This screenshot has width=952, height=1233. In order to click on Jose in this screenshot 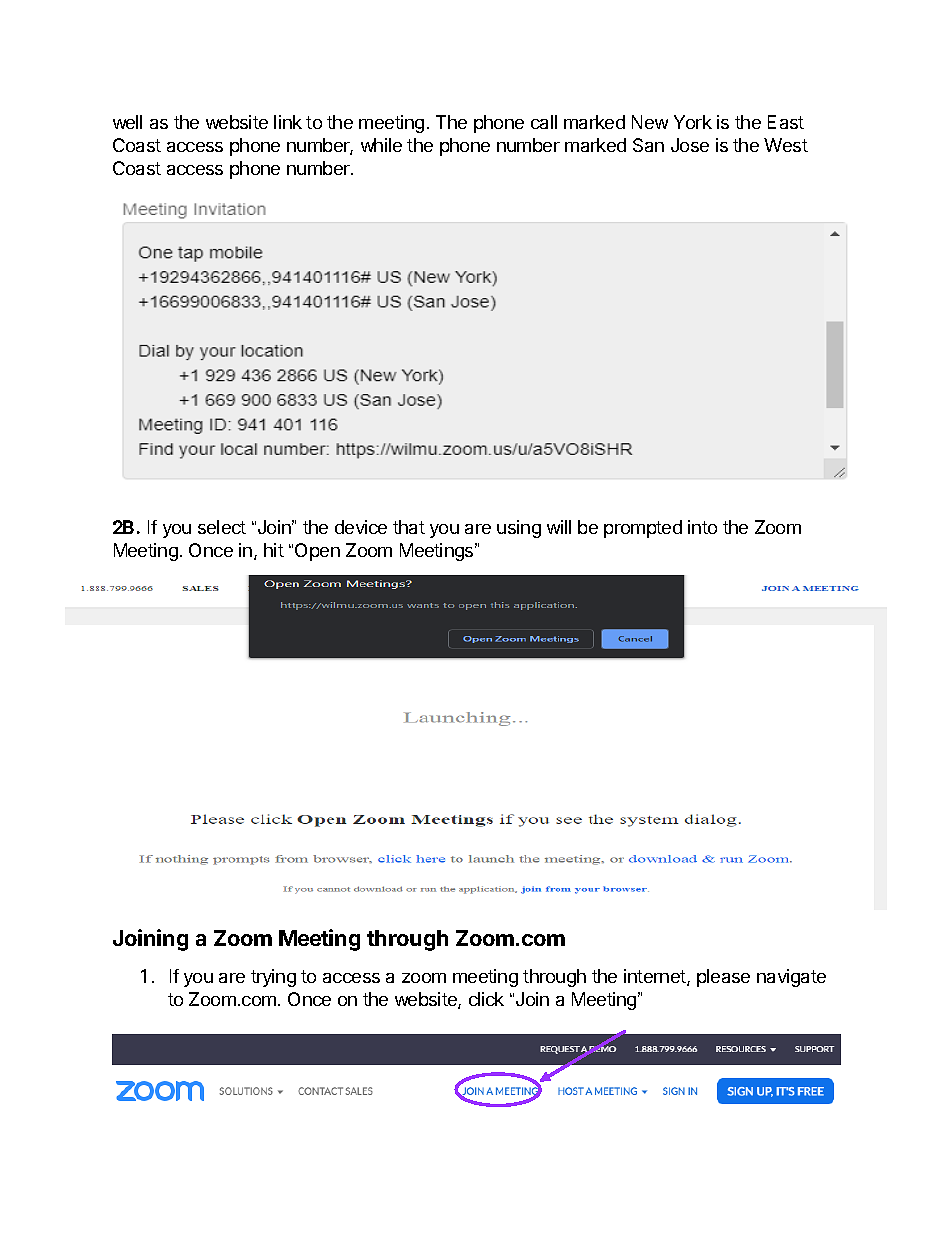, I will do `click(690, 145)`.
